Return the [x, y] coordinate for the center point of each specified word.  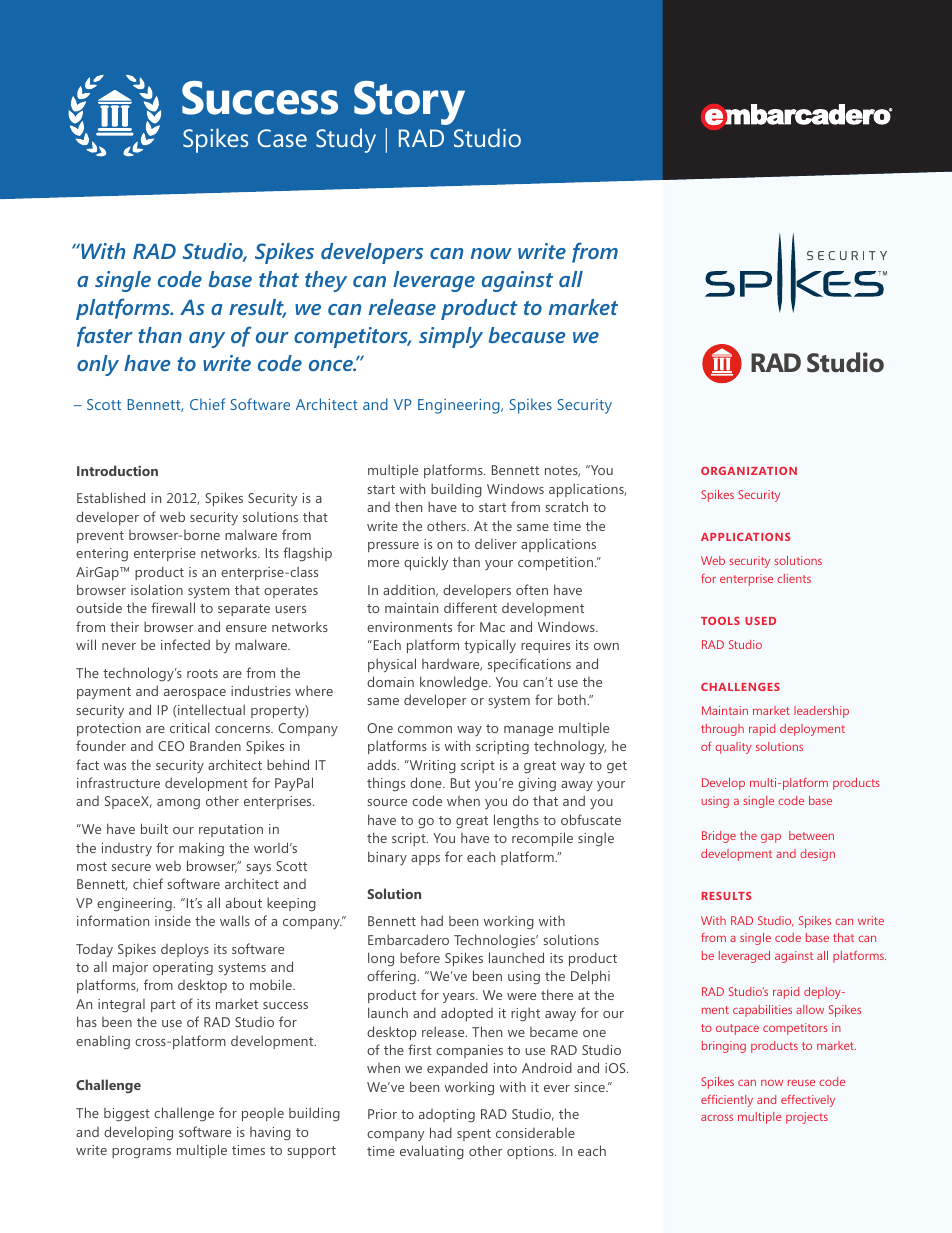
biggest [127, 1114]
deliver [496, 544]
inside [173, 920]
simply [451, 337]
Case [282, 138]
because [527, 335]
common [425, 729]
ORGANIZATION [749, 471]
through [722, 730]
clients [794, 578]
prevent [100, 537]
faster [105, 336]
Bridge [719, 837]
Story [409, 103]
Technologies [495, 941]
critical [189, 727]
